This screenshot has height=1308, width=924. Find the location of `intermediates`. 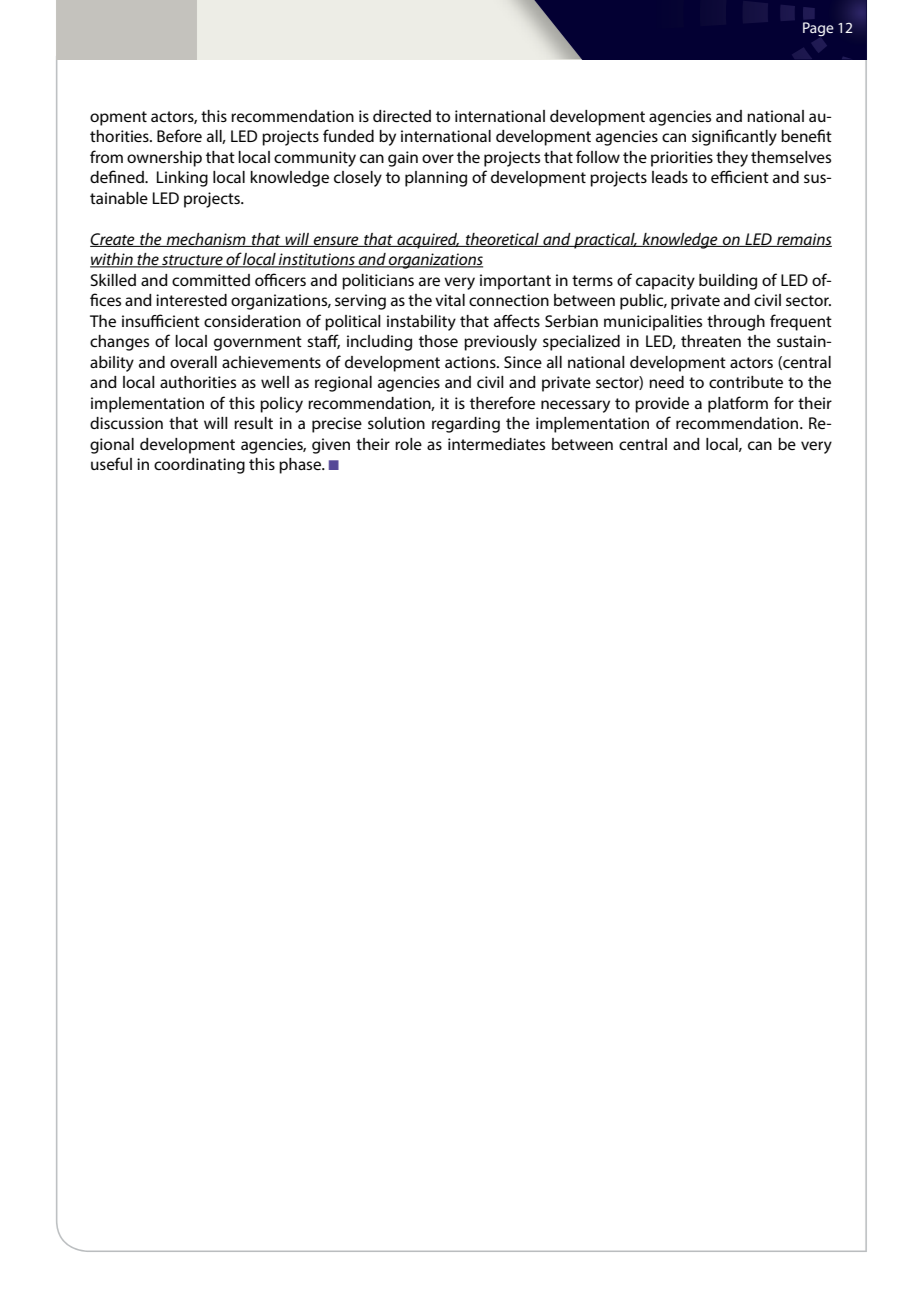

intermediates is located at coordinates (496, 444).
